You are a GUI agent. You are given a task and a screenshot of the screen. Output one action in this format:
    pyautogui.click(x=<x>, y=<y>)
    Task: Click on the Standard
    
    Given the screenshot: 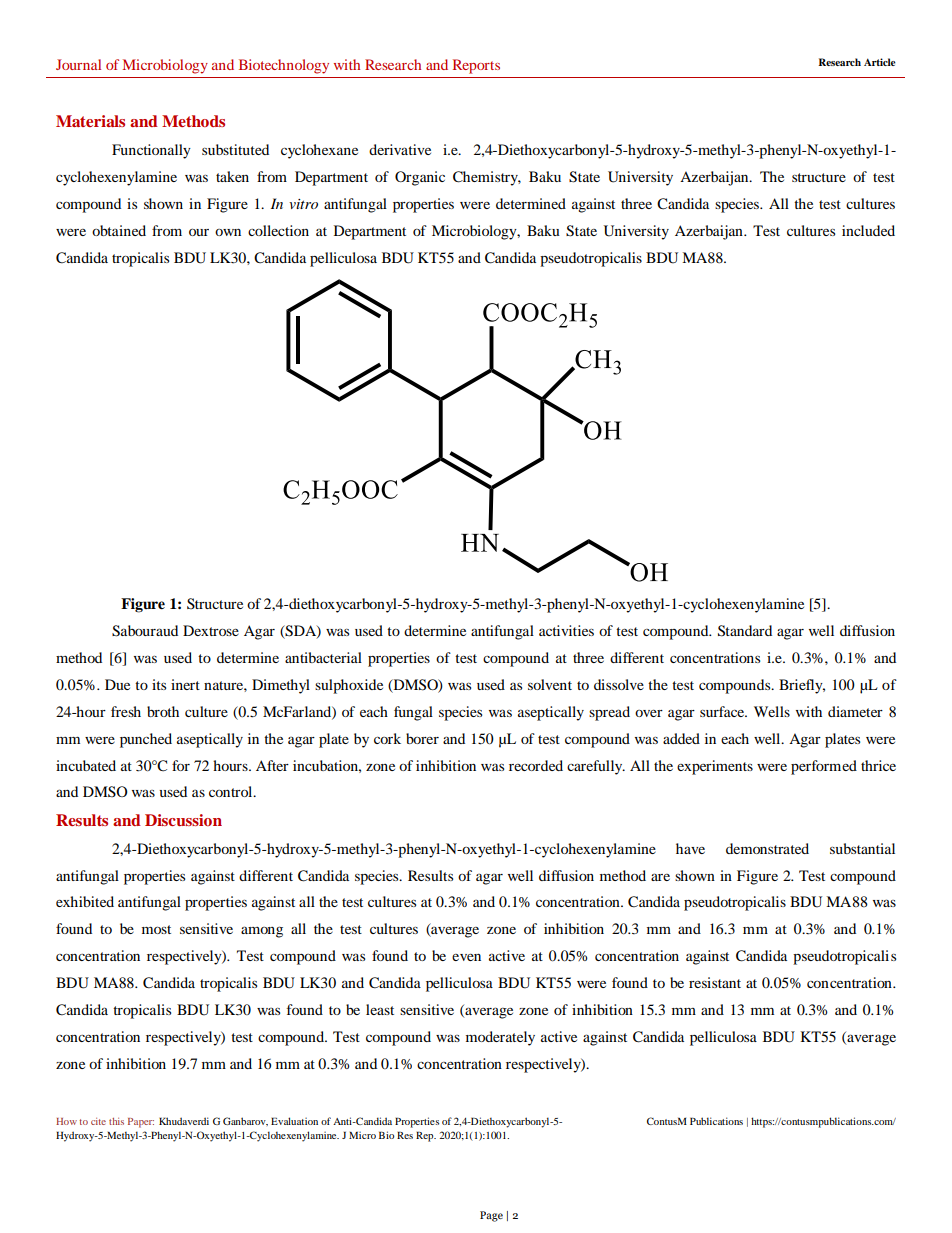 What is the action you would take?
    pyautogui.click(x=745, y=631)
